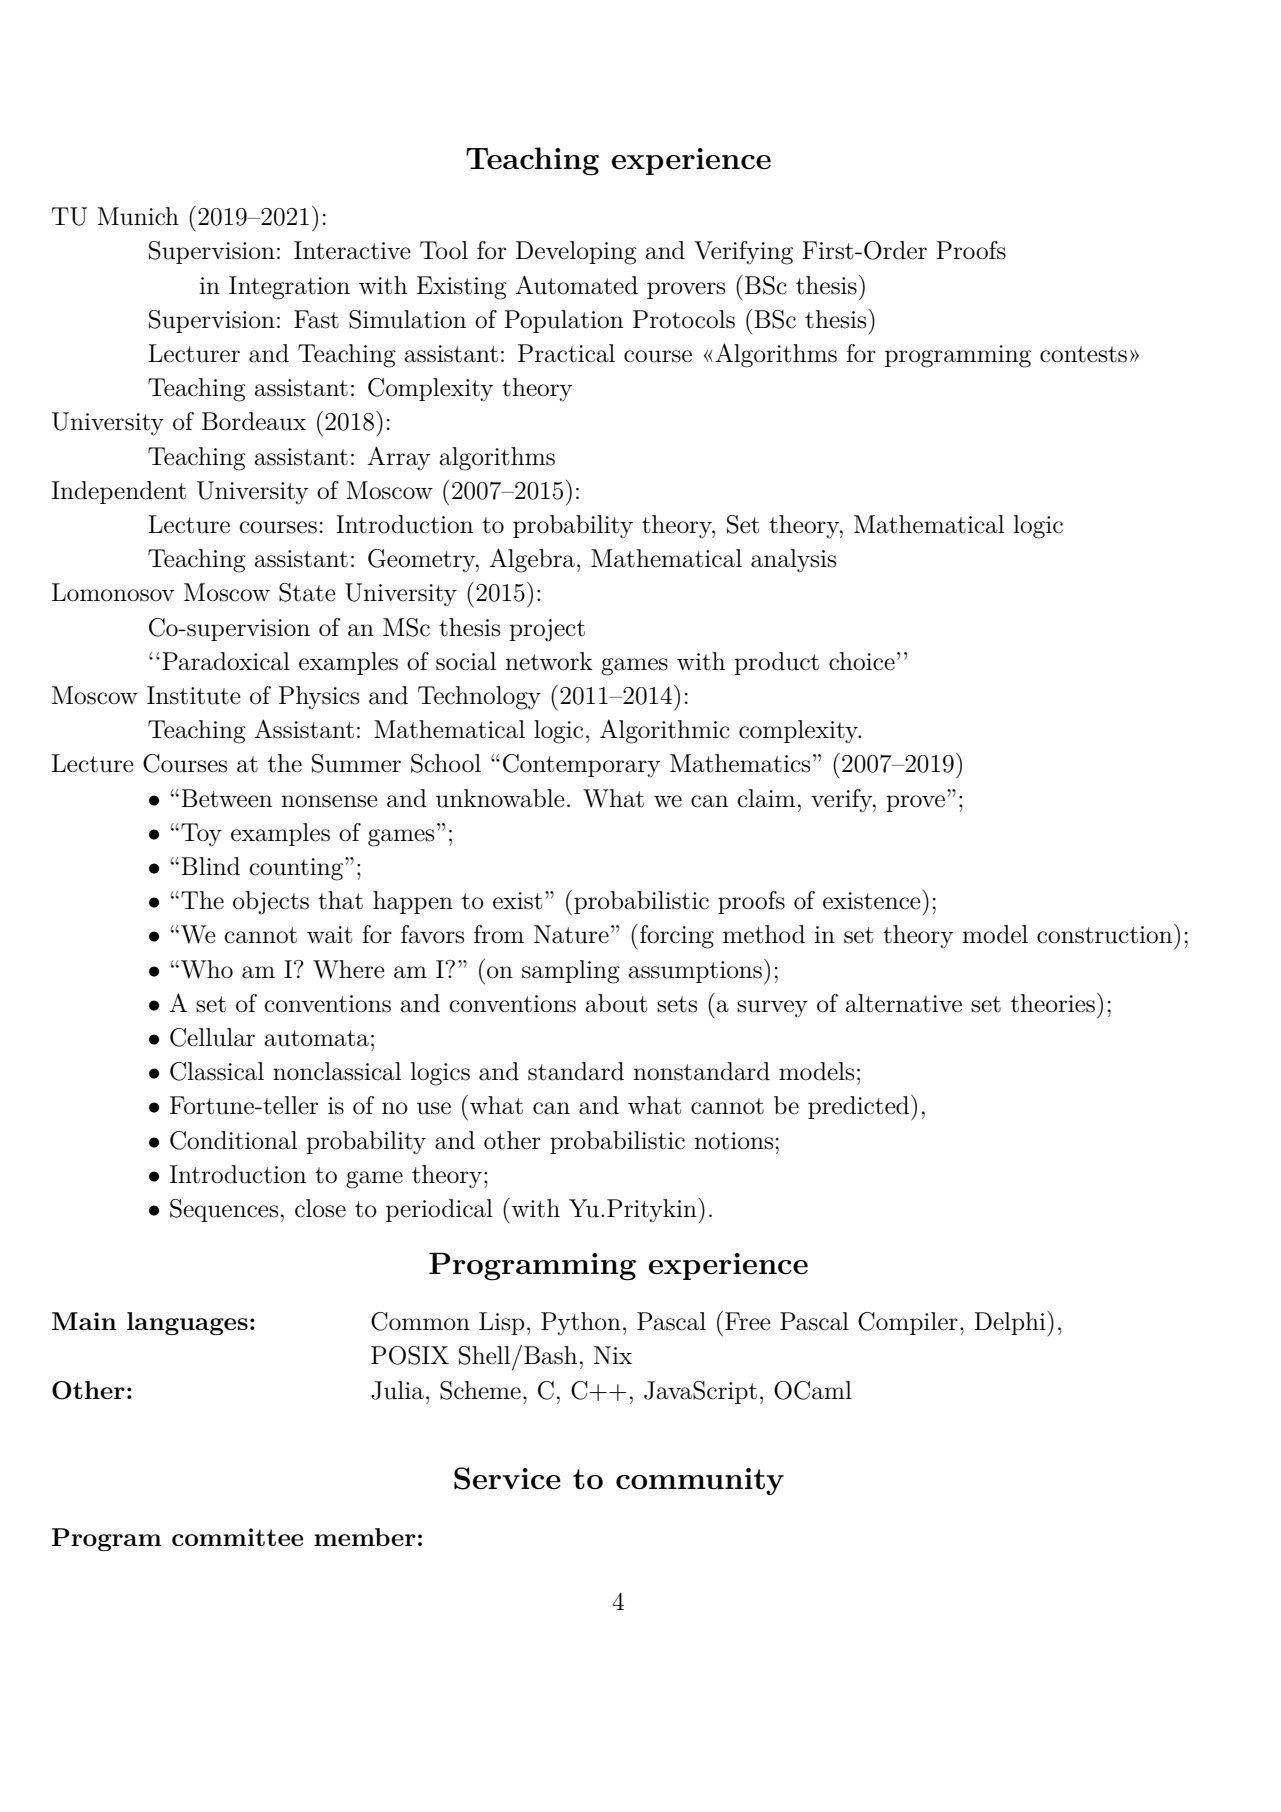 The width and height of the screenshot is (1281, 1812). I want to click on committee, so click(237, 1537).
